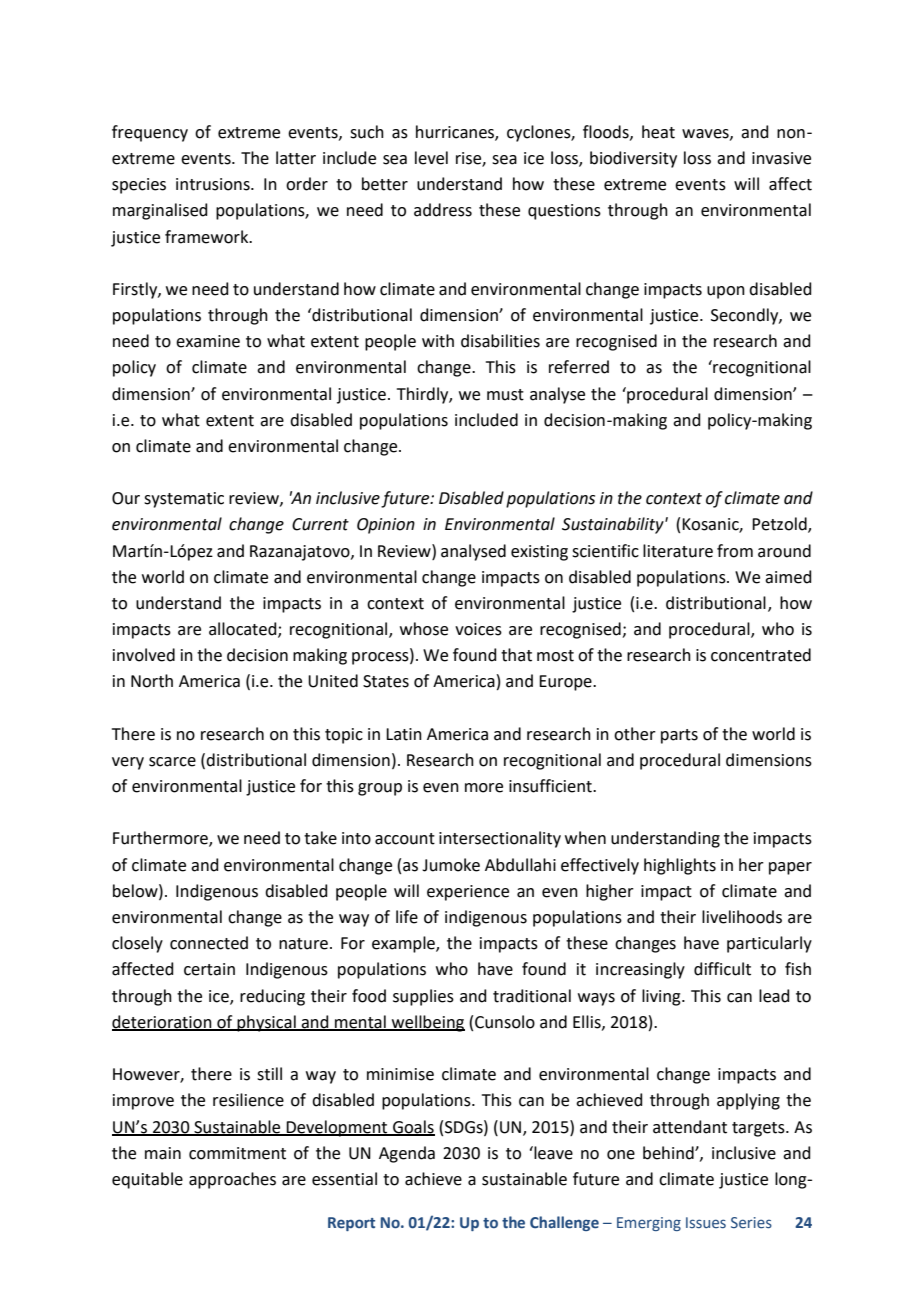  I want to click on intrusions, so click(214, 184).
